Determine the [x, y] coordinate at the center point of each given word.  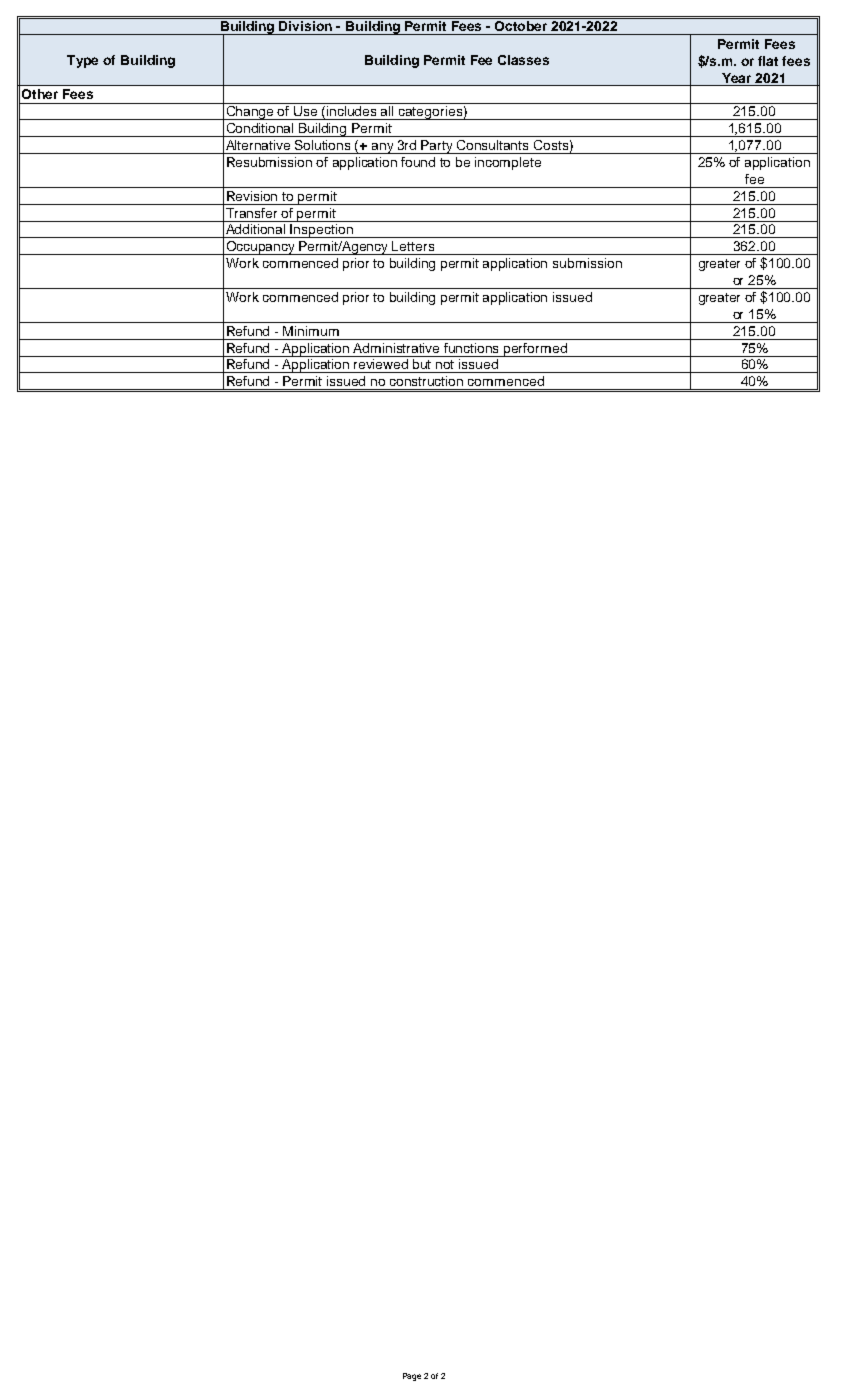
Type [82, 61]
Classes [523, 60]
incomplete [508, 163]
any [383, 148]
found [418, 162]
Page [412, 1377]
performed [535, 350]
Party [438, 147]
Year [736, 78]
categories [430, 113]
